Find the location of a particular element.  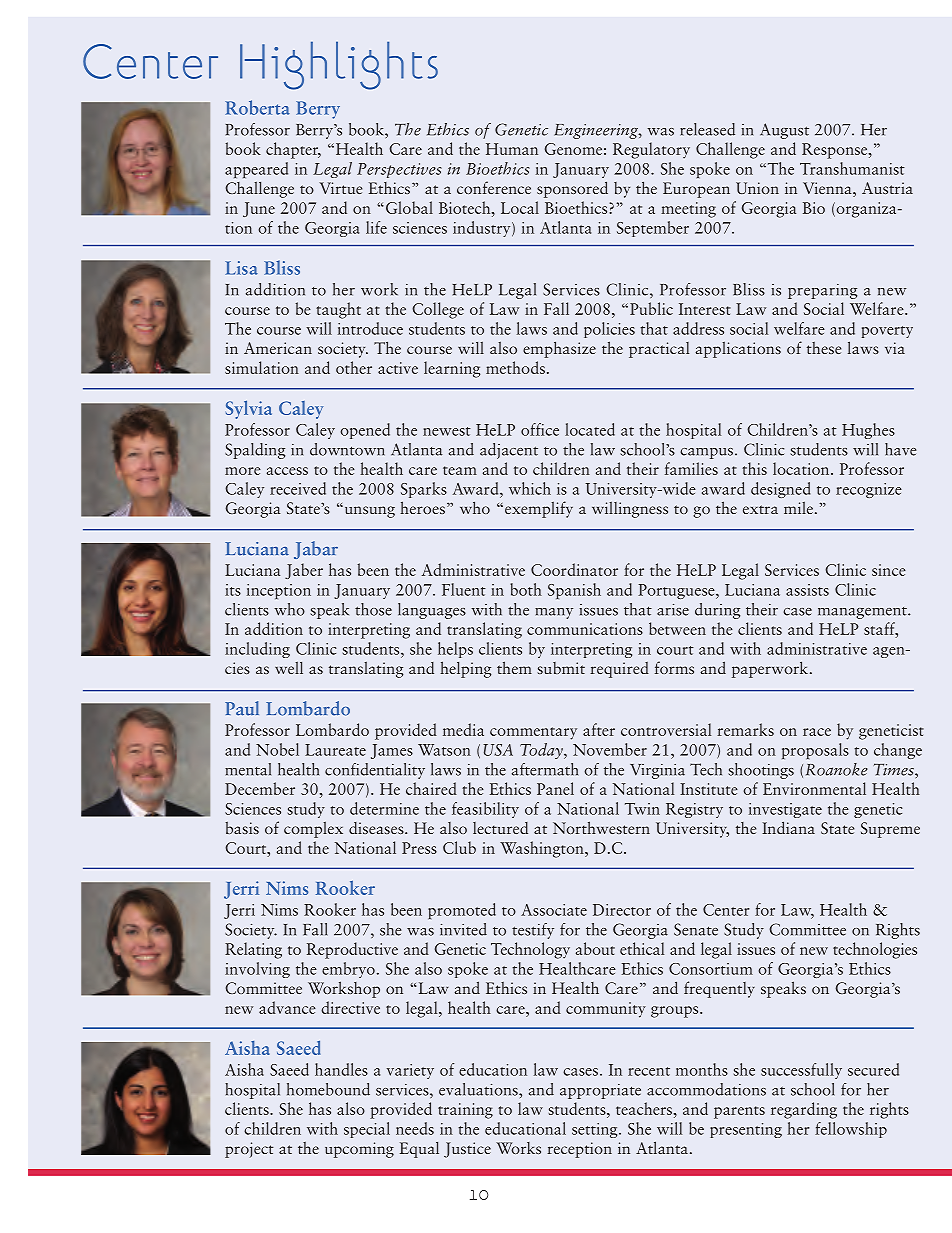

assists is located at coordinates (807, 590).
